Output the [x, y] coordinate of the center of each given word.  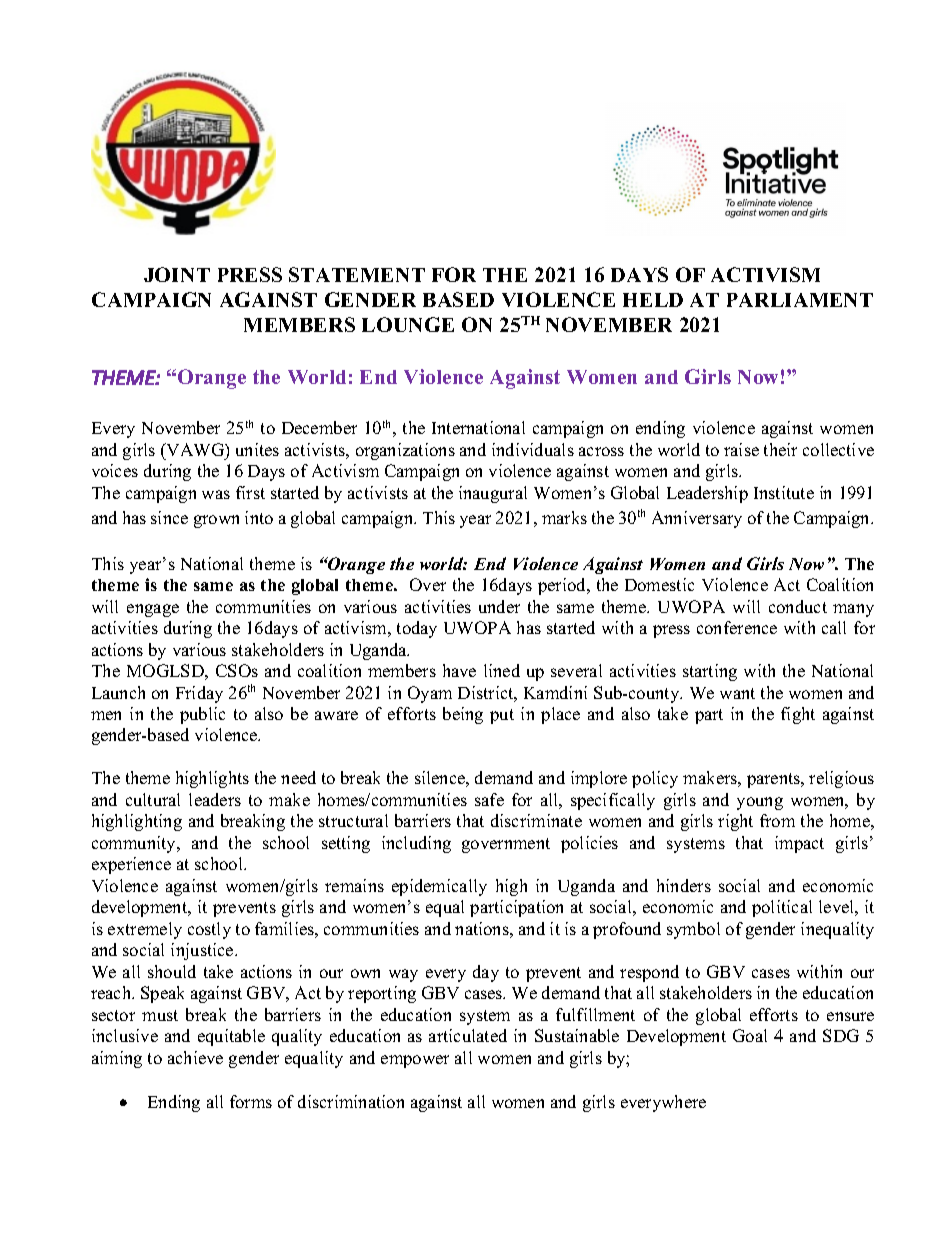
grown [216, 521]
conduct [798, 606]
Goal [750, 1035]
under [499, 606]
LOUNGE [408, 324]
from [777, 820]
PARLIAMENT [800, 300]
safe [489, 799]
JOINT [177, 274]
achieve [195, 1057]
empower [415, 1061]
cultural [153, 799]
